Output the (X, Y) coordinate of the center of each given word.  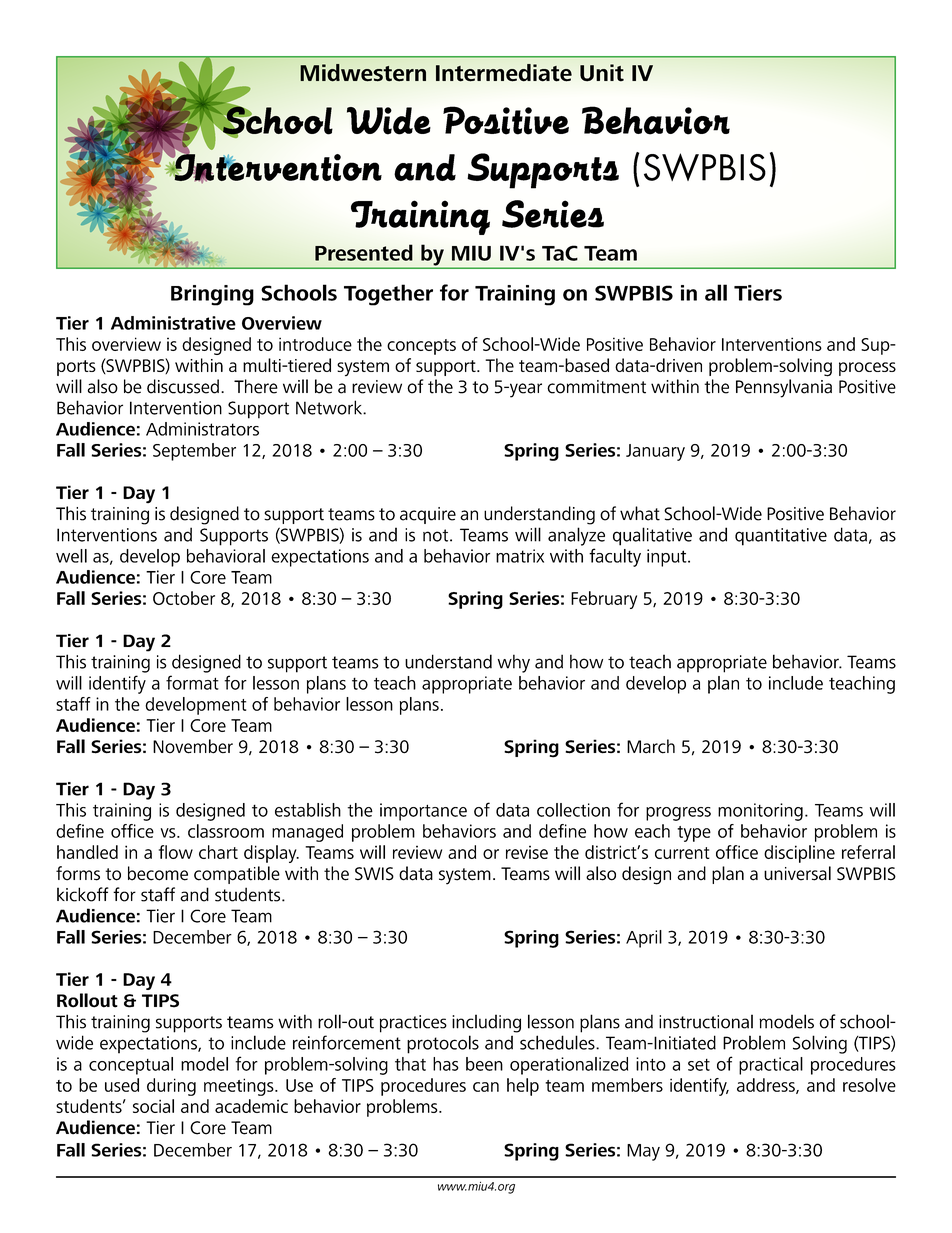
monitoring (760, 812)
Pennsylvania (784, 388)
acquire (428, 515)
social (153, 1106)
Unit (602, 72)
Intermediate (504, 73)
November (193, 746)
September (194, 452)
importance (423, 812)
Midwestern (363, 73)
